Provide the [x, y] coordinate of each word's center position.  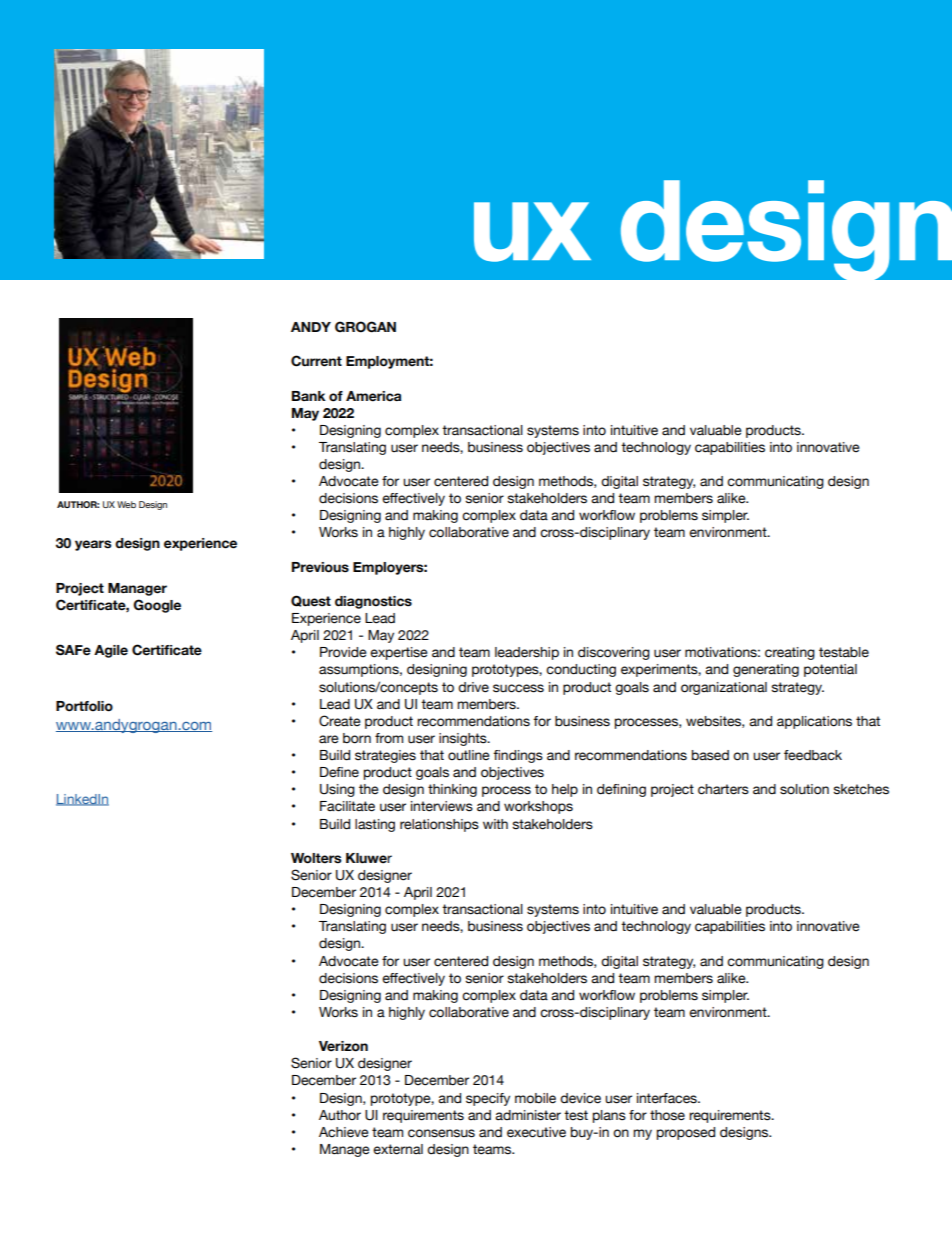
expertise [399, 653]
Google [157, 606]
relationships [439, 825]
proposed [686, 1133]
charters [723, 789]
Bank [309, 396]
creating [790, 653]
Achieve [344, 1132]
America [373, 396]
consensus [441, 1133]
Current [316, 361]
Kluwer [369, 858]
